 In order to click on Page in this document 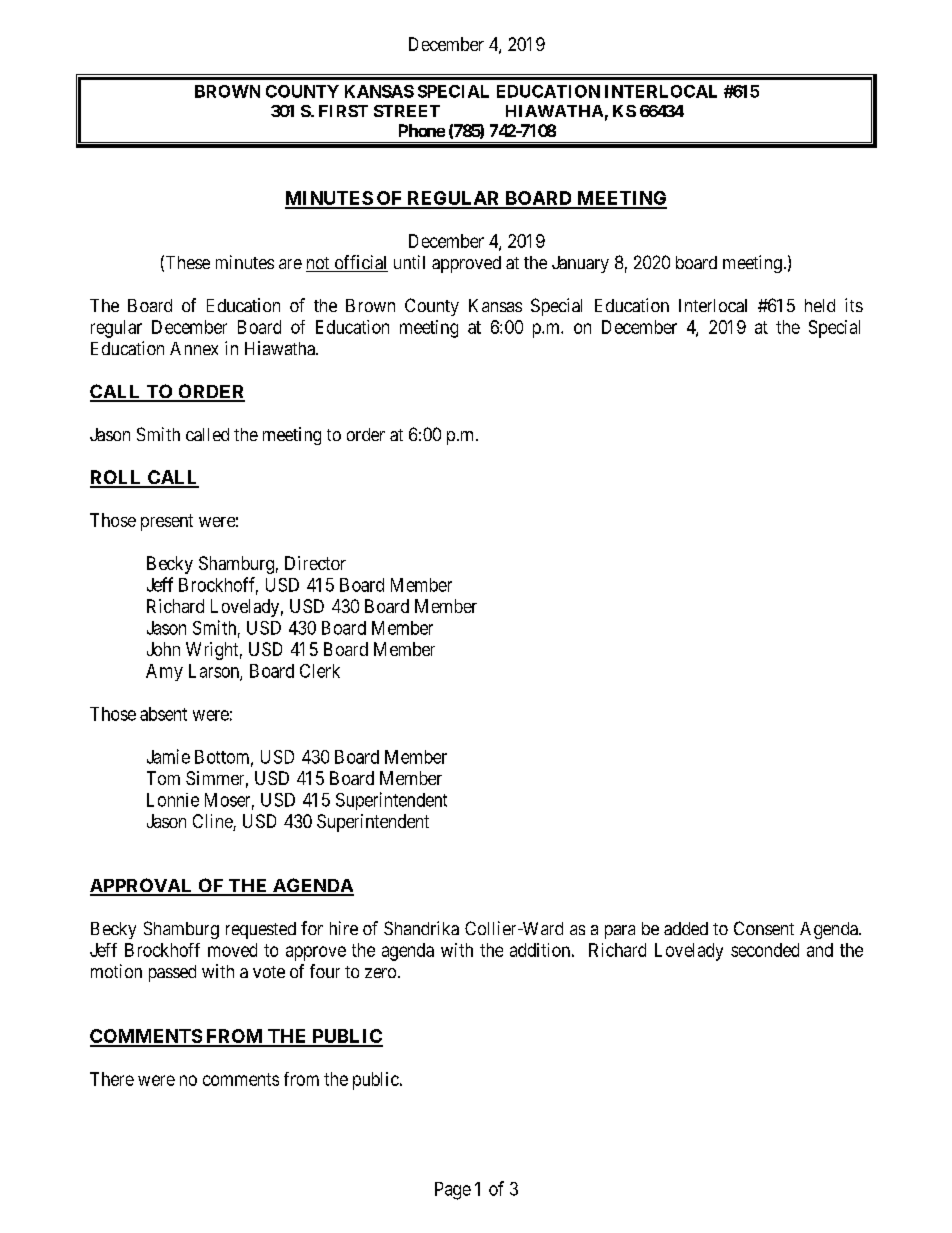, I will do `click(453, 1191)`.
